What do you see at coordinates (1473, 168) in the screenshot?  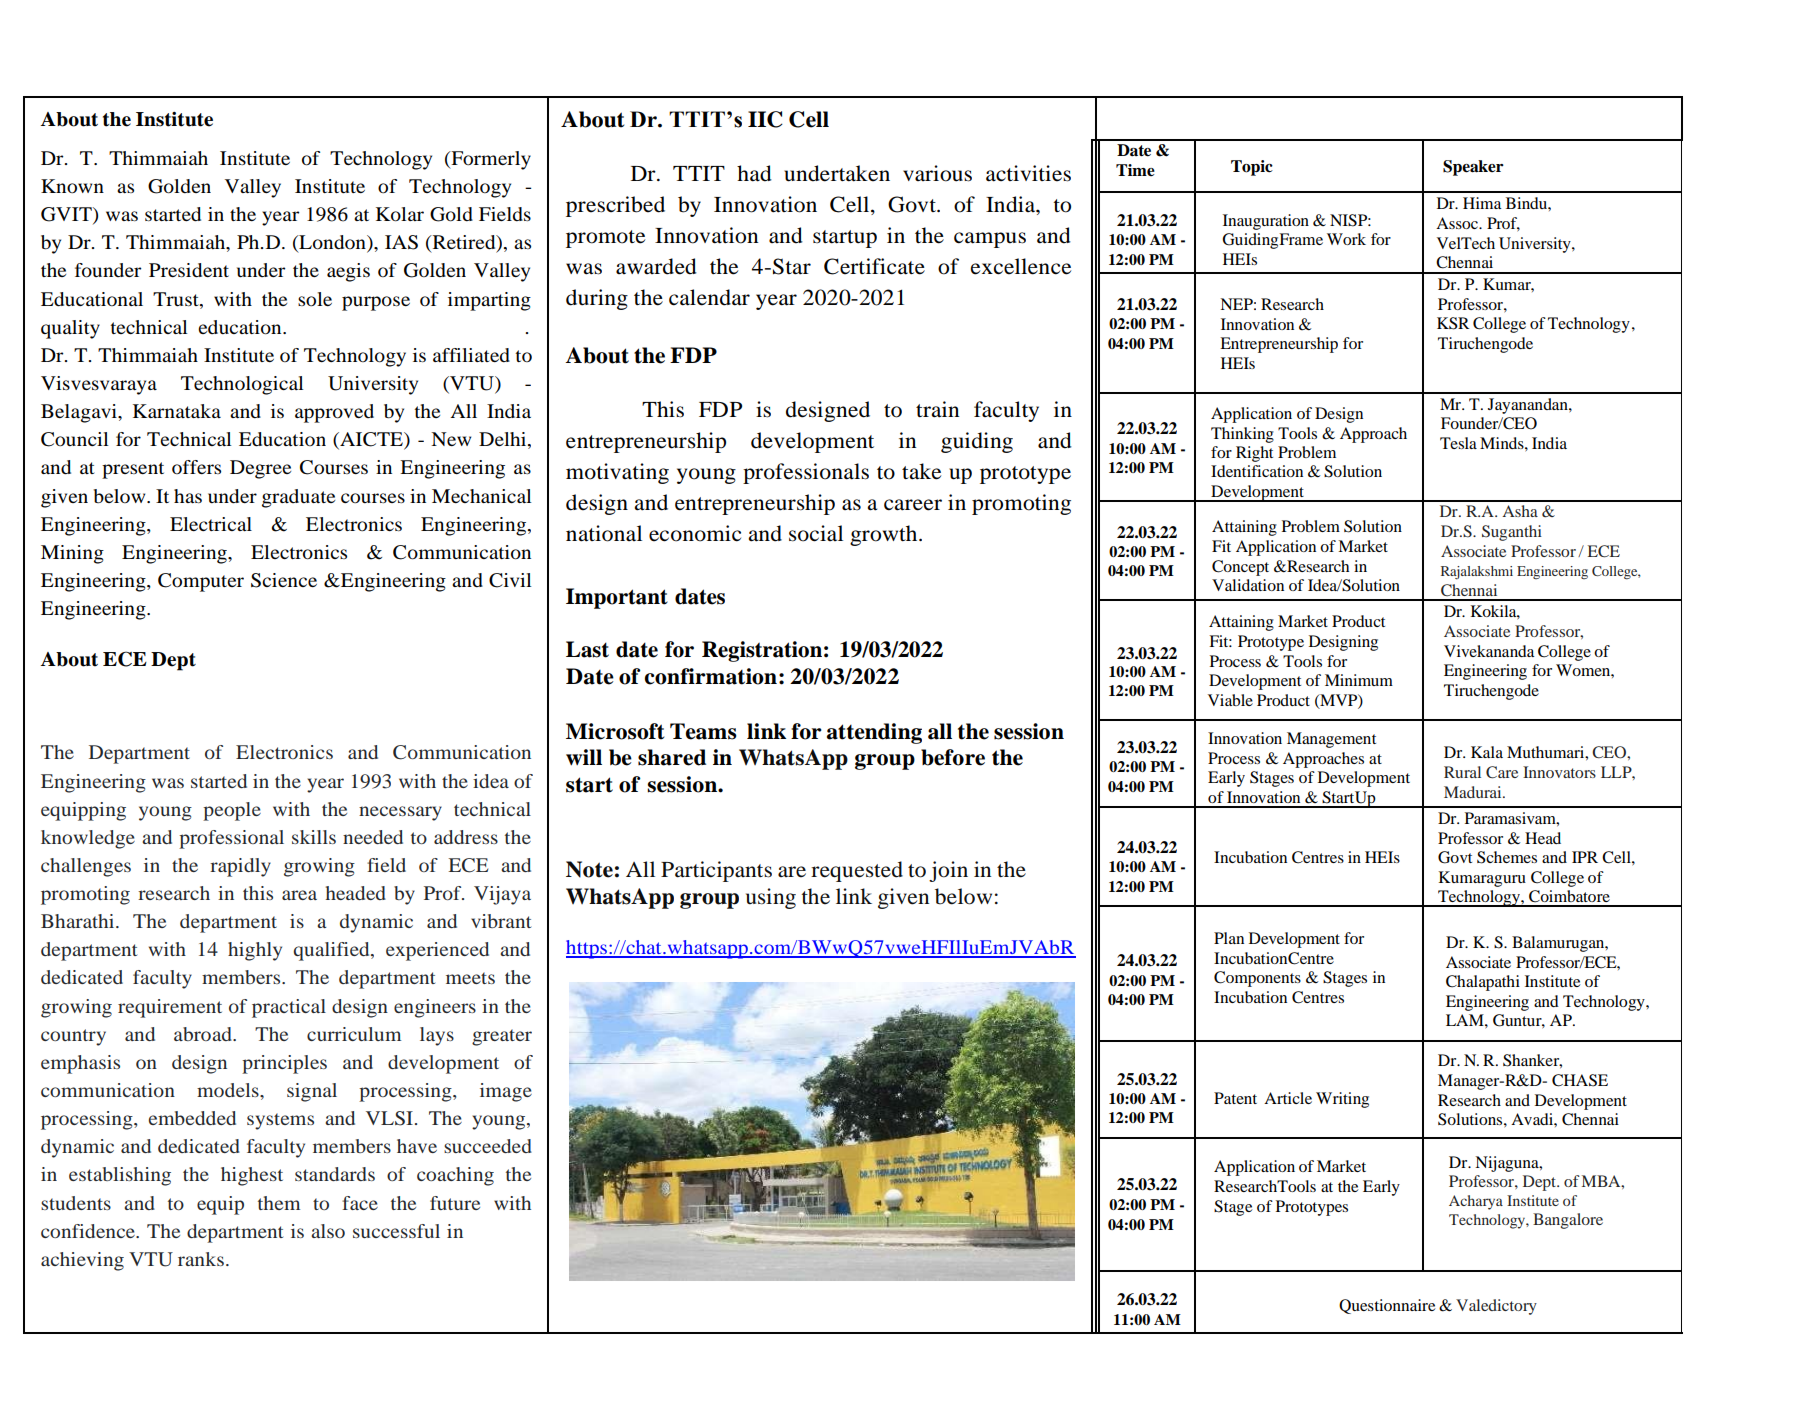 I see `Speaker` at bounding box center [1473, 168].
